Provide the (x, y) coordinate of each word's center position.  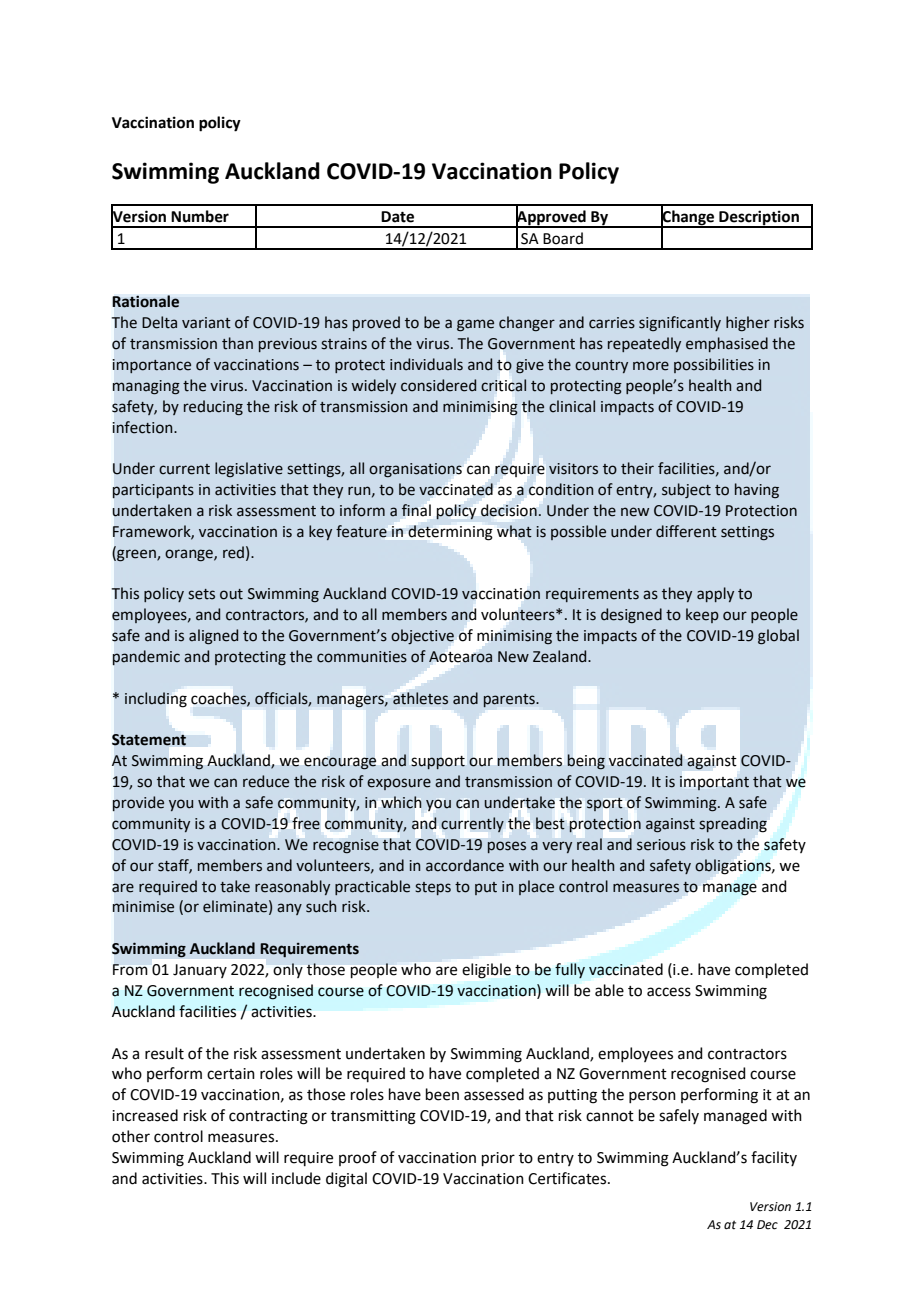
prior (498, 1159)
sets (201, 594)
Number (200, 216)
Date (397, 217)
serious (661, 845)
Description (759, 218)
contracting (268, 1117)
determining (450, 532)
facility (774, 1158)
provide (138, 803)
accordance (465, 865)
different (686, 531)
